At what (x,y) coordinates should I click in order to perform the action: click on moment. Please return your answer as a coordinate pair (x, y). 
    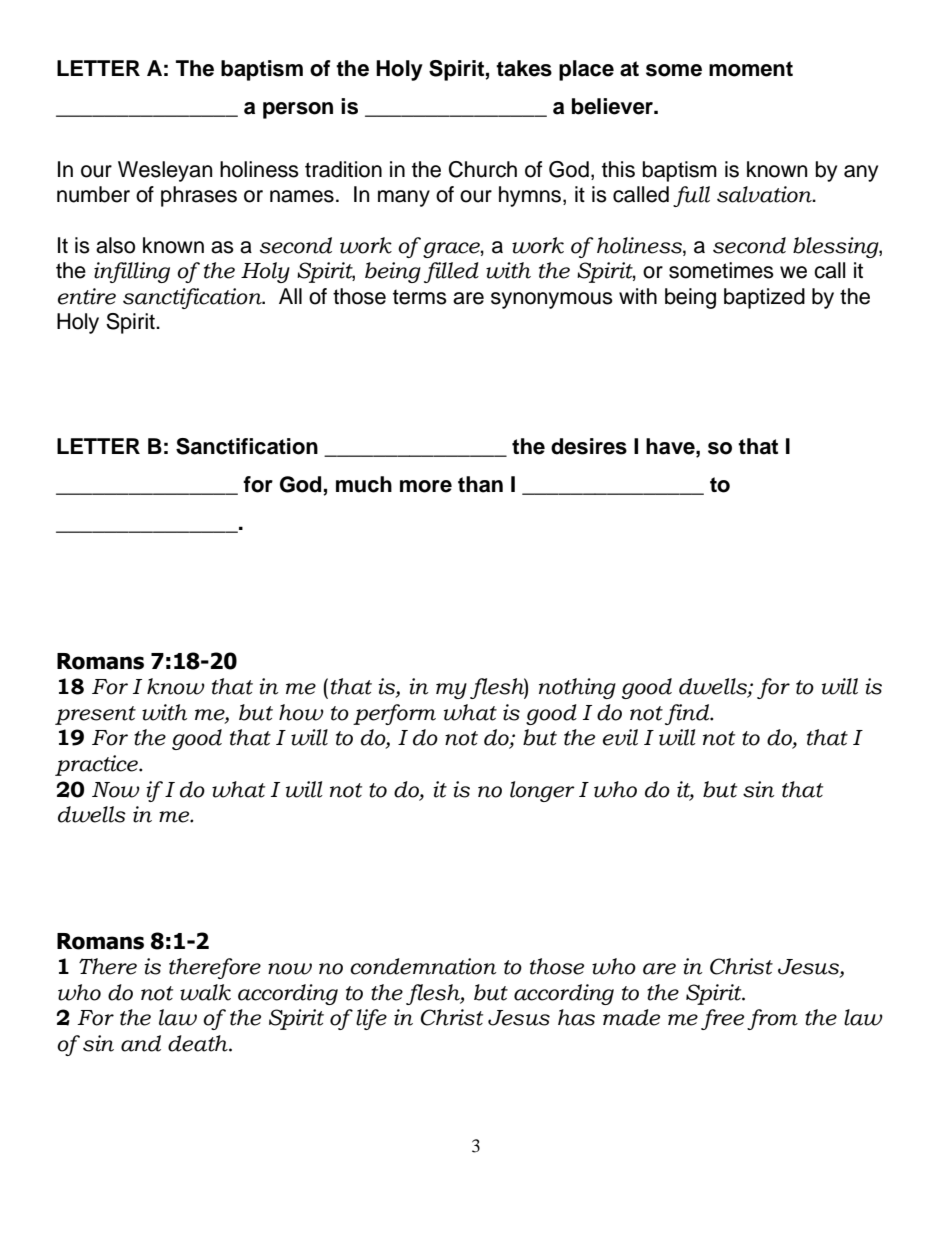
    Looking at the image, I should click on (751, 69).
